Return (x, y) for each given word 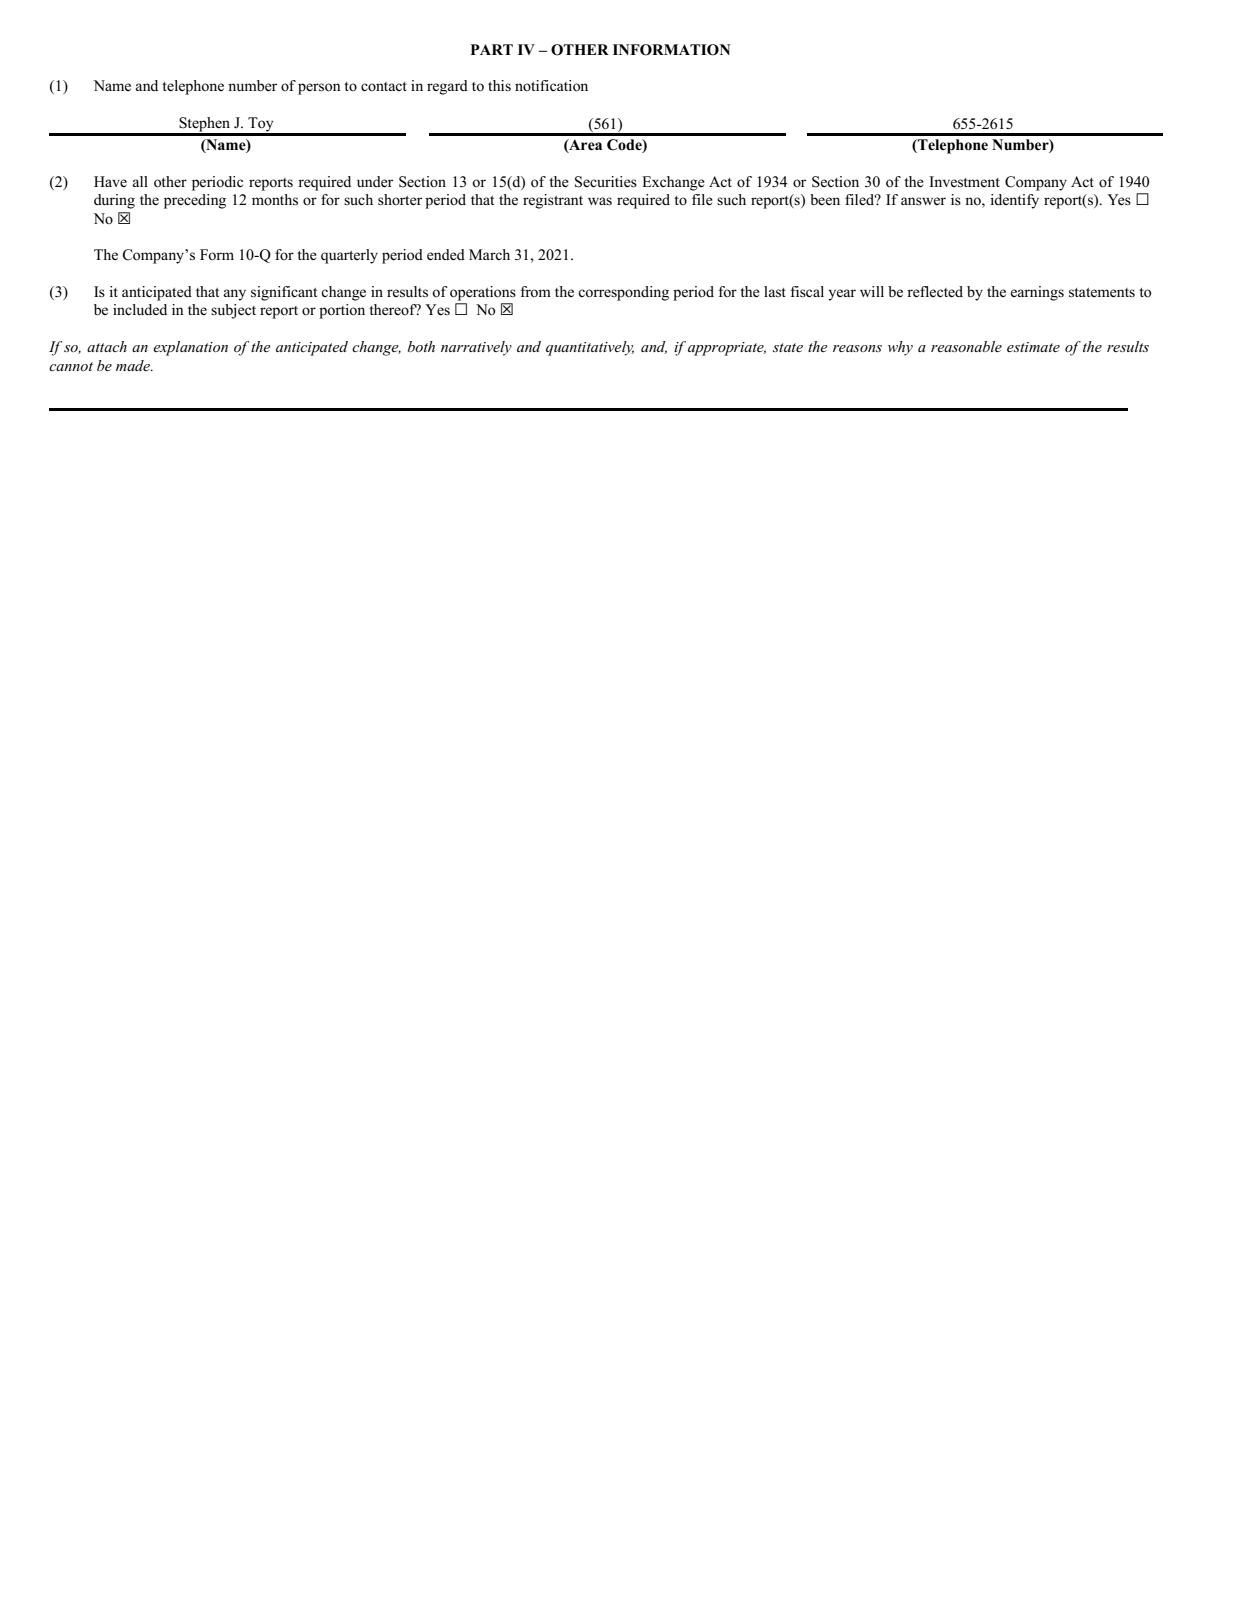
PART (491, 49)
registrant (553, 201)
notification (551, 86)
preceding (195, 201)
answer (923, 201)
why (900, 348)
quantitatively (590, 348)
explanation (190, 348)
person (319, 89)
